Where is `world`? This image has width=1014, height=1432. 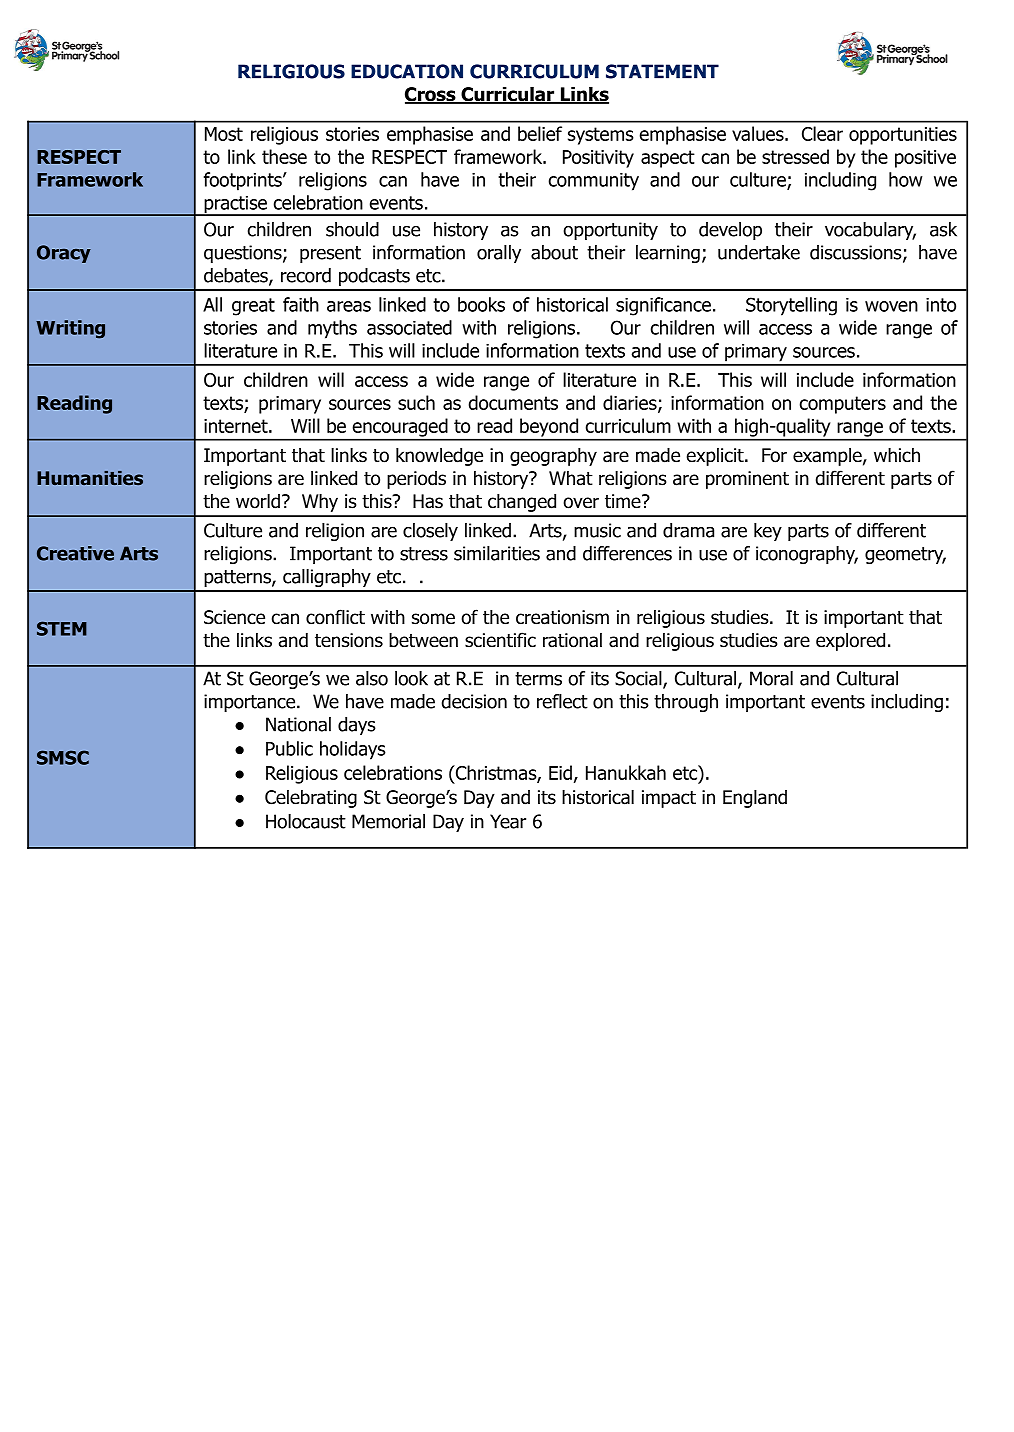
world is located at coordinates (258, 501).
